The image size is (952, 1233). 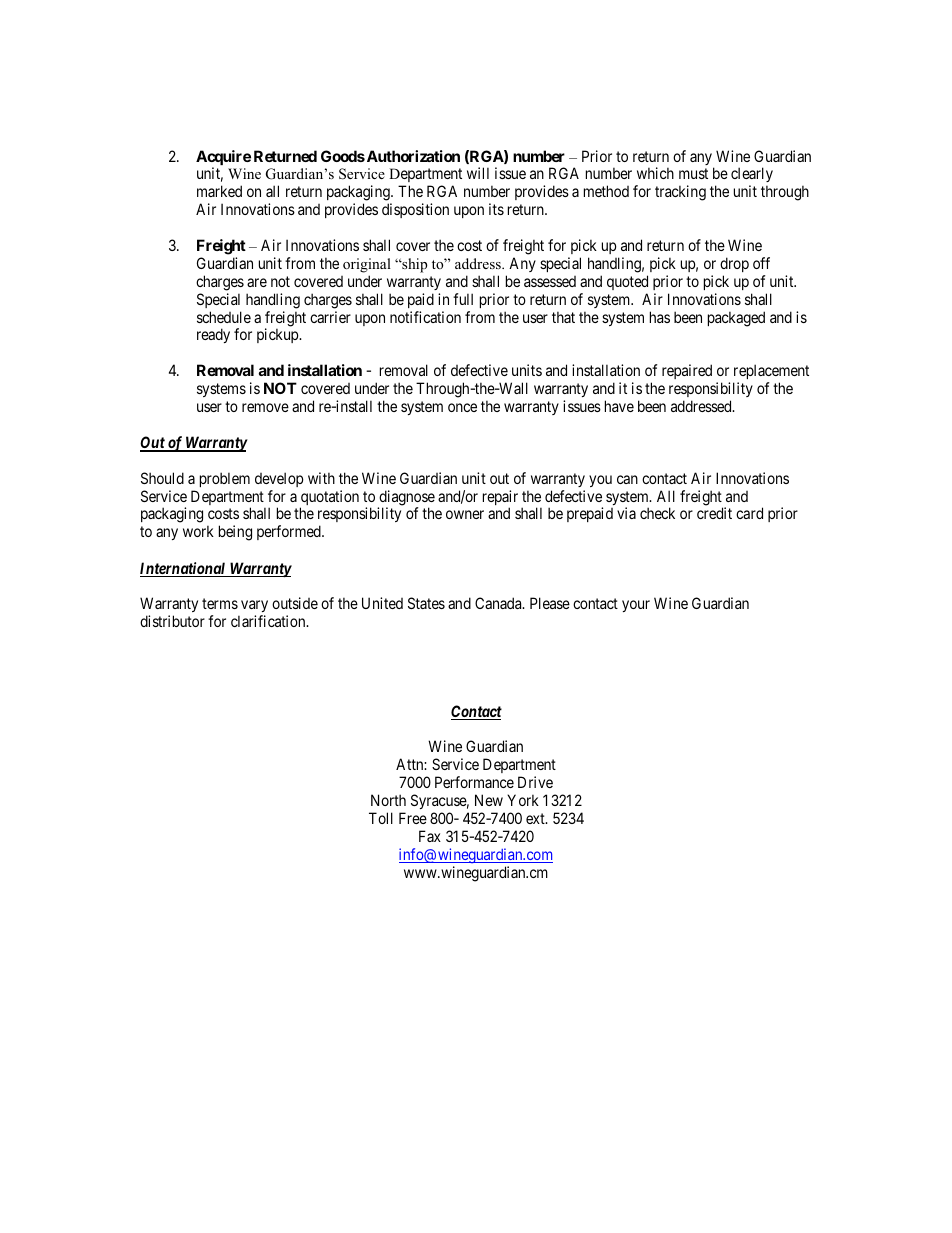 I want to click on ready, so click(x=213, y=335).
